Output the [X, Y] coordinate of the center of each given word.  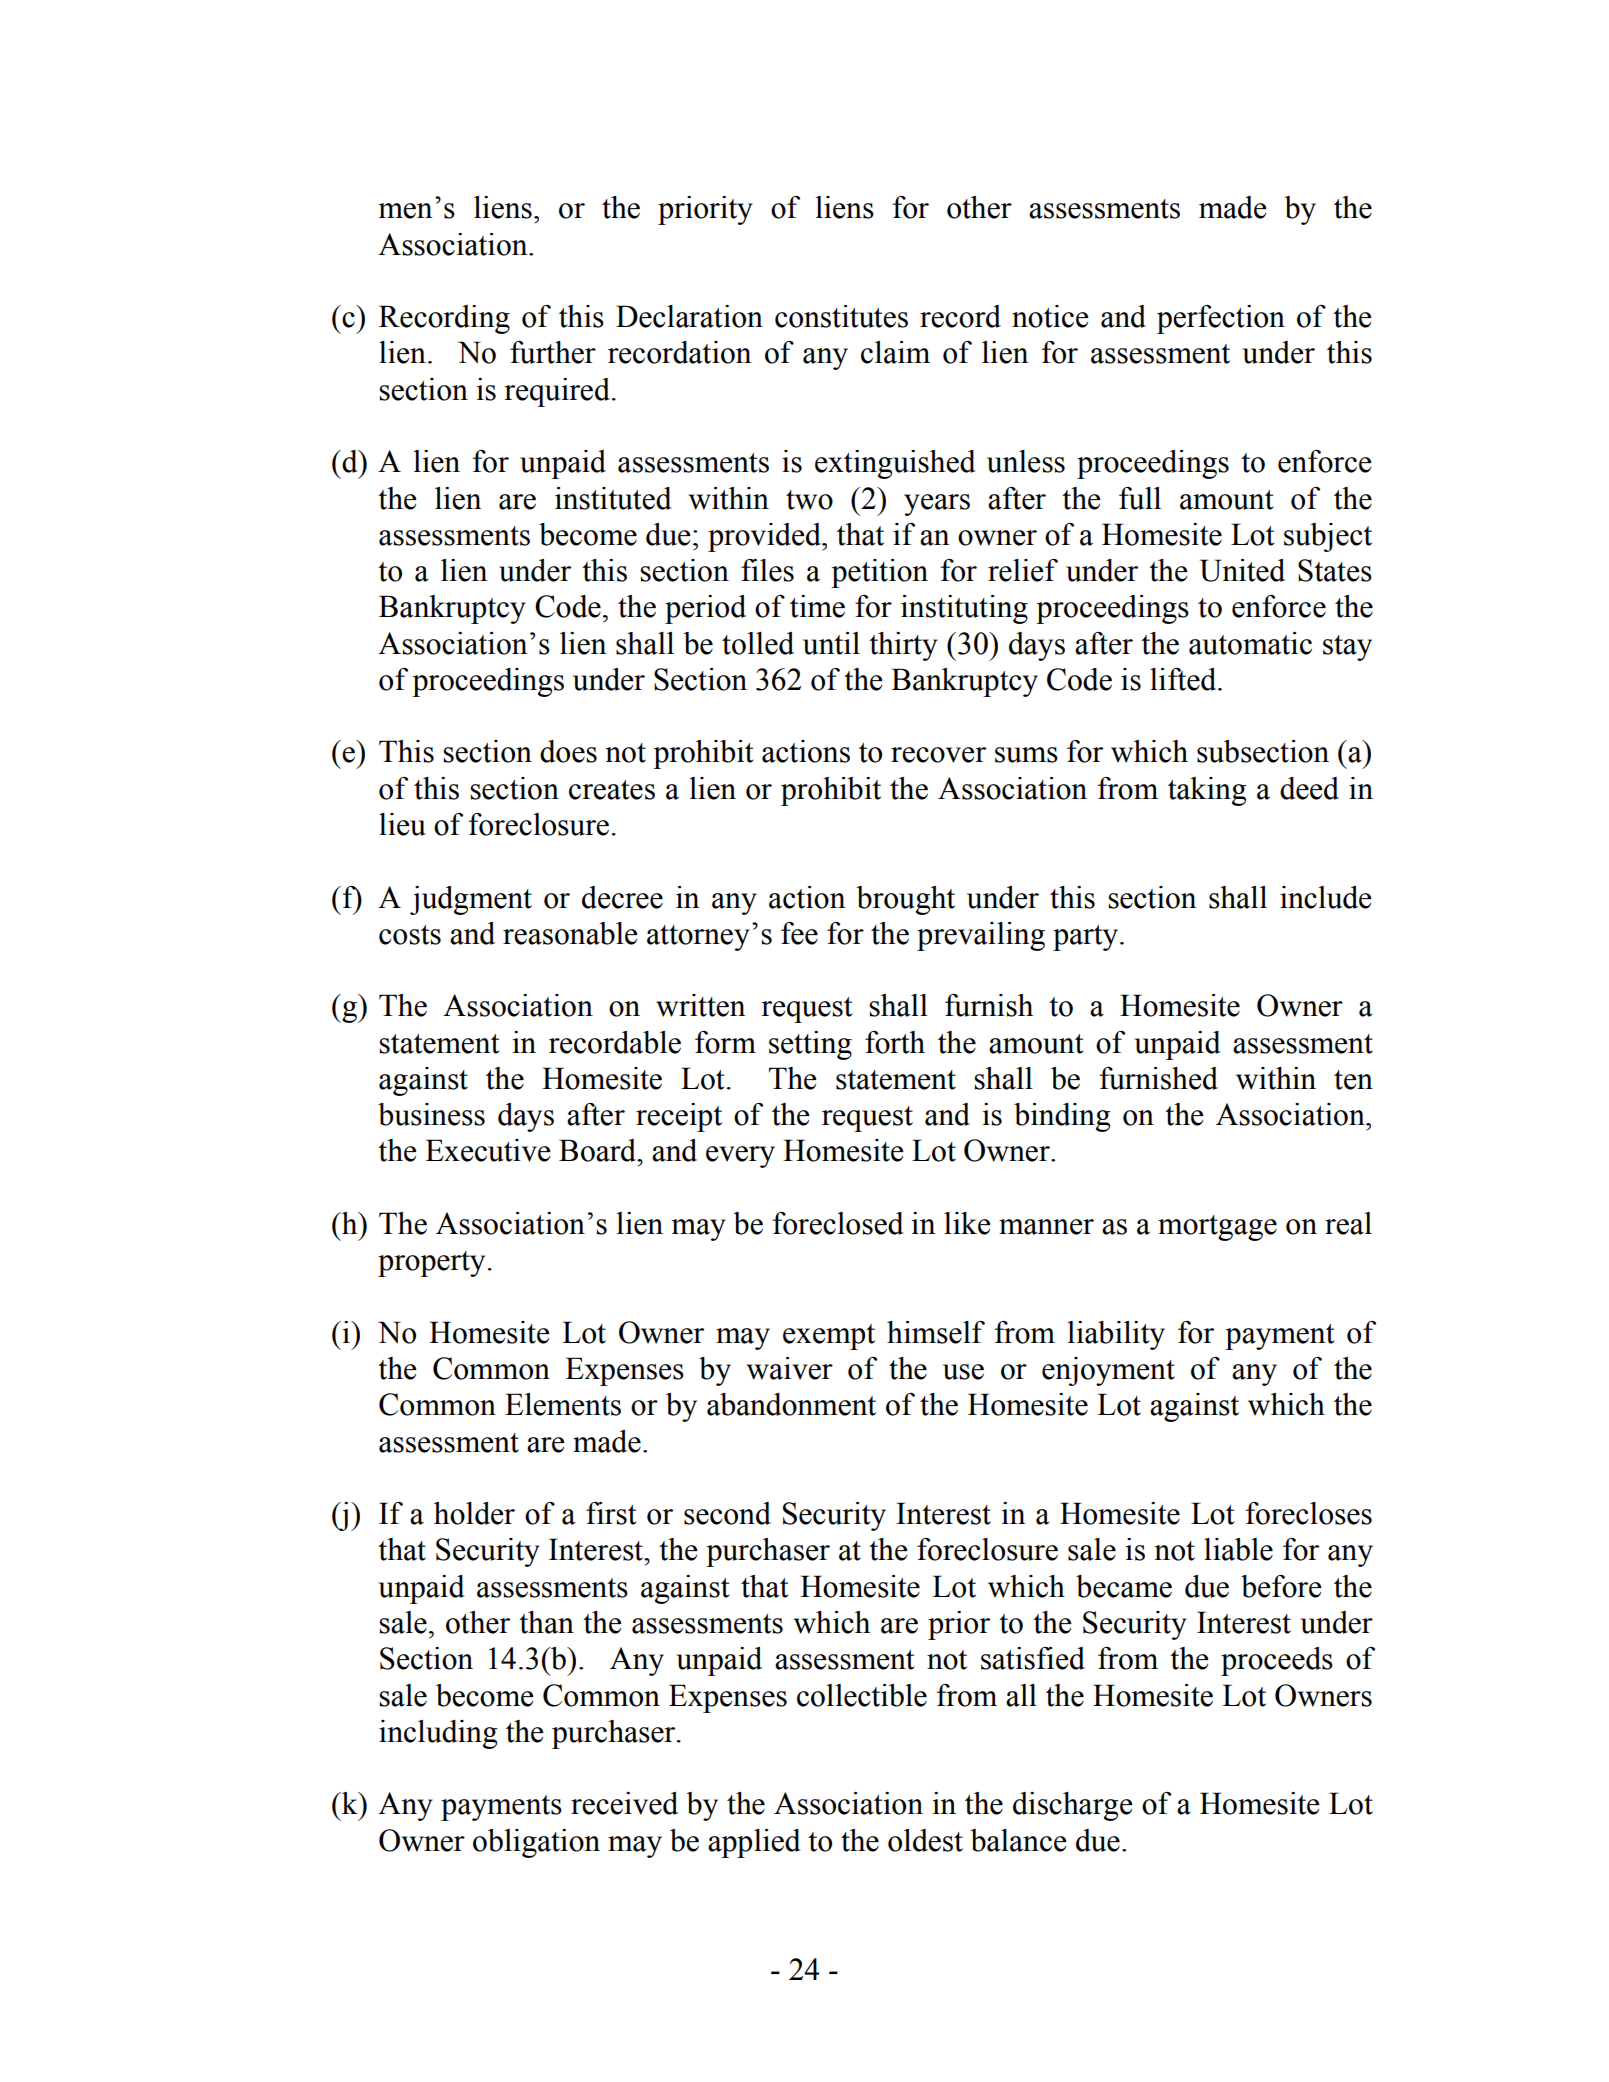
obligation [536, 1843]
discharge [1073, 1806]
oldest [925, 1840]
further [553, 352]
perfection [1221, 319]
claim [895, 352]
